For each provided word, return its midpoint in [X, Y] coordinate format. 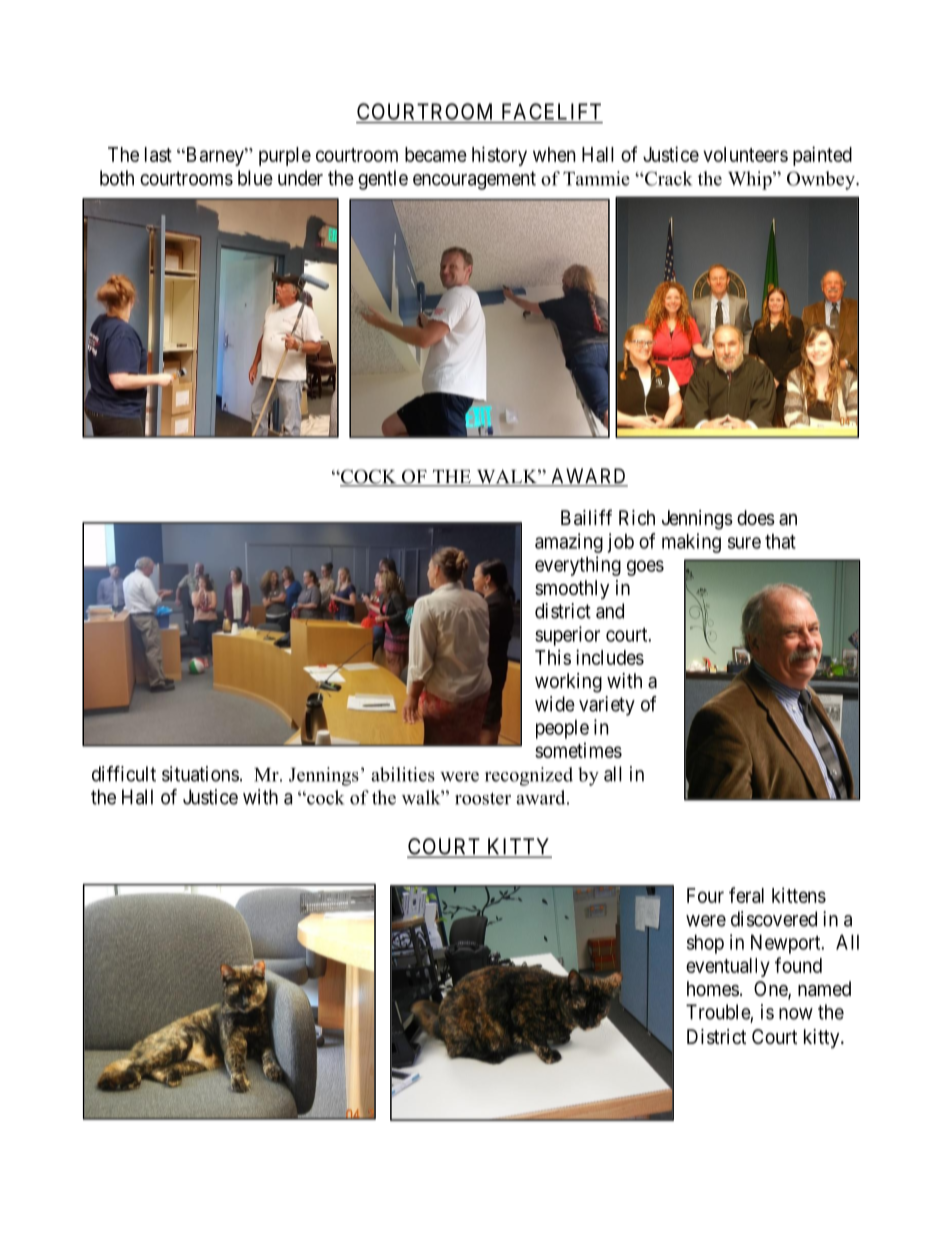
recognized [529, 776]
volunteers [745, 154]
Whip [751, 180]
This [553, 657]
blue [255, 178]
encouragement [474, 180]
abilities [403, 774]
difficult [124, 774]
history [499, 156]
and [610, 611]
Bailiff [586, 517]
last [158, 154]
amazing [569, 543]
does [756, 518]
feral [746, 895]
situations [200, 774]
